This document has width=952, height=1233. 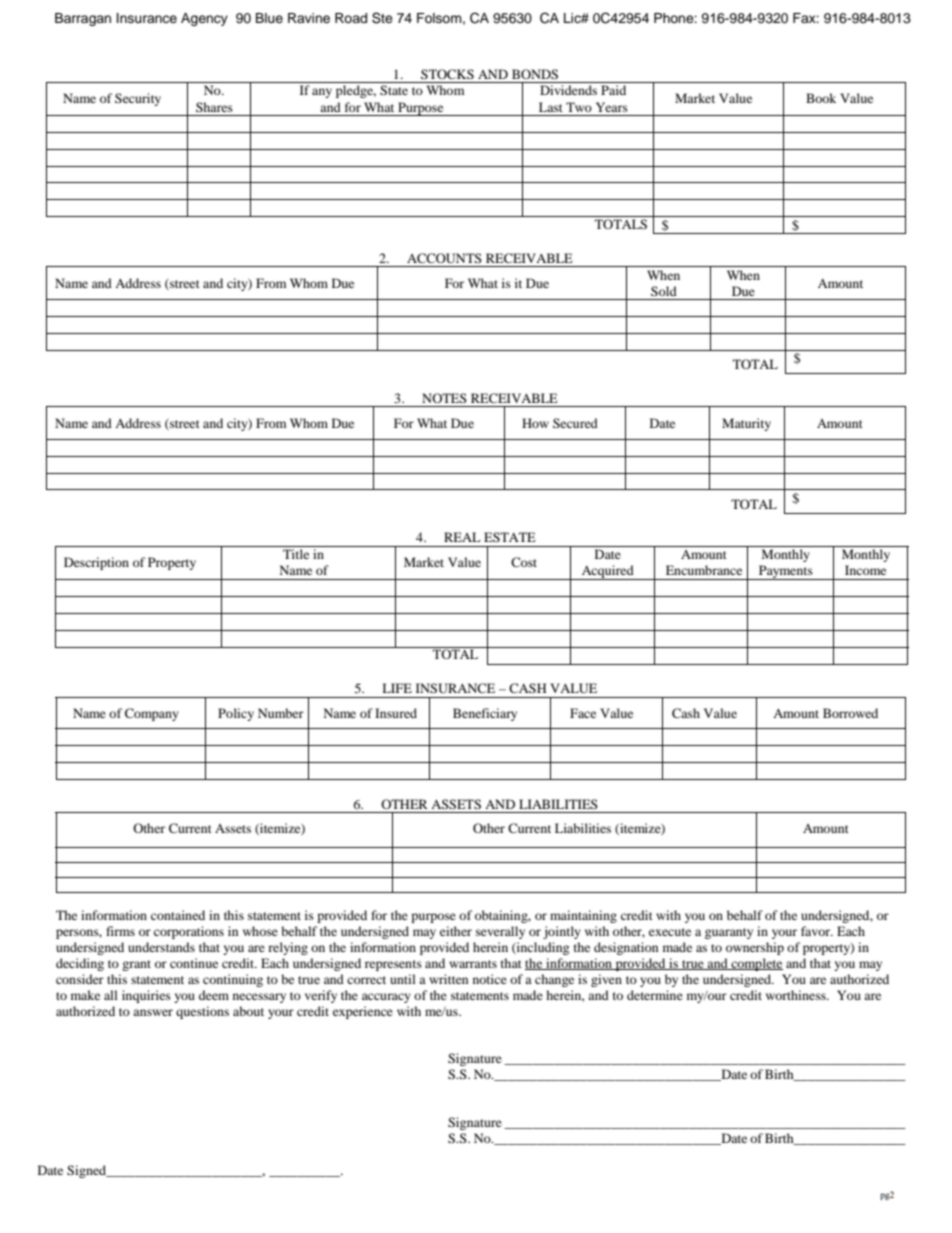 I want to click on notice, so click(x=490, y=979).
